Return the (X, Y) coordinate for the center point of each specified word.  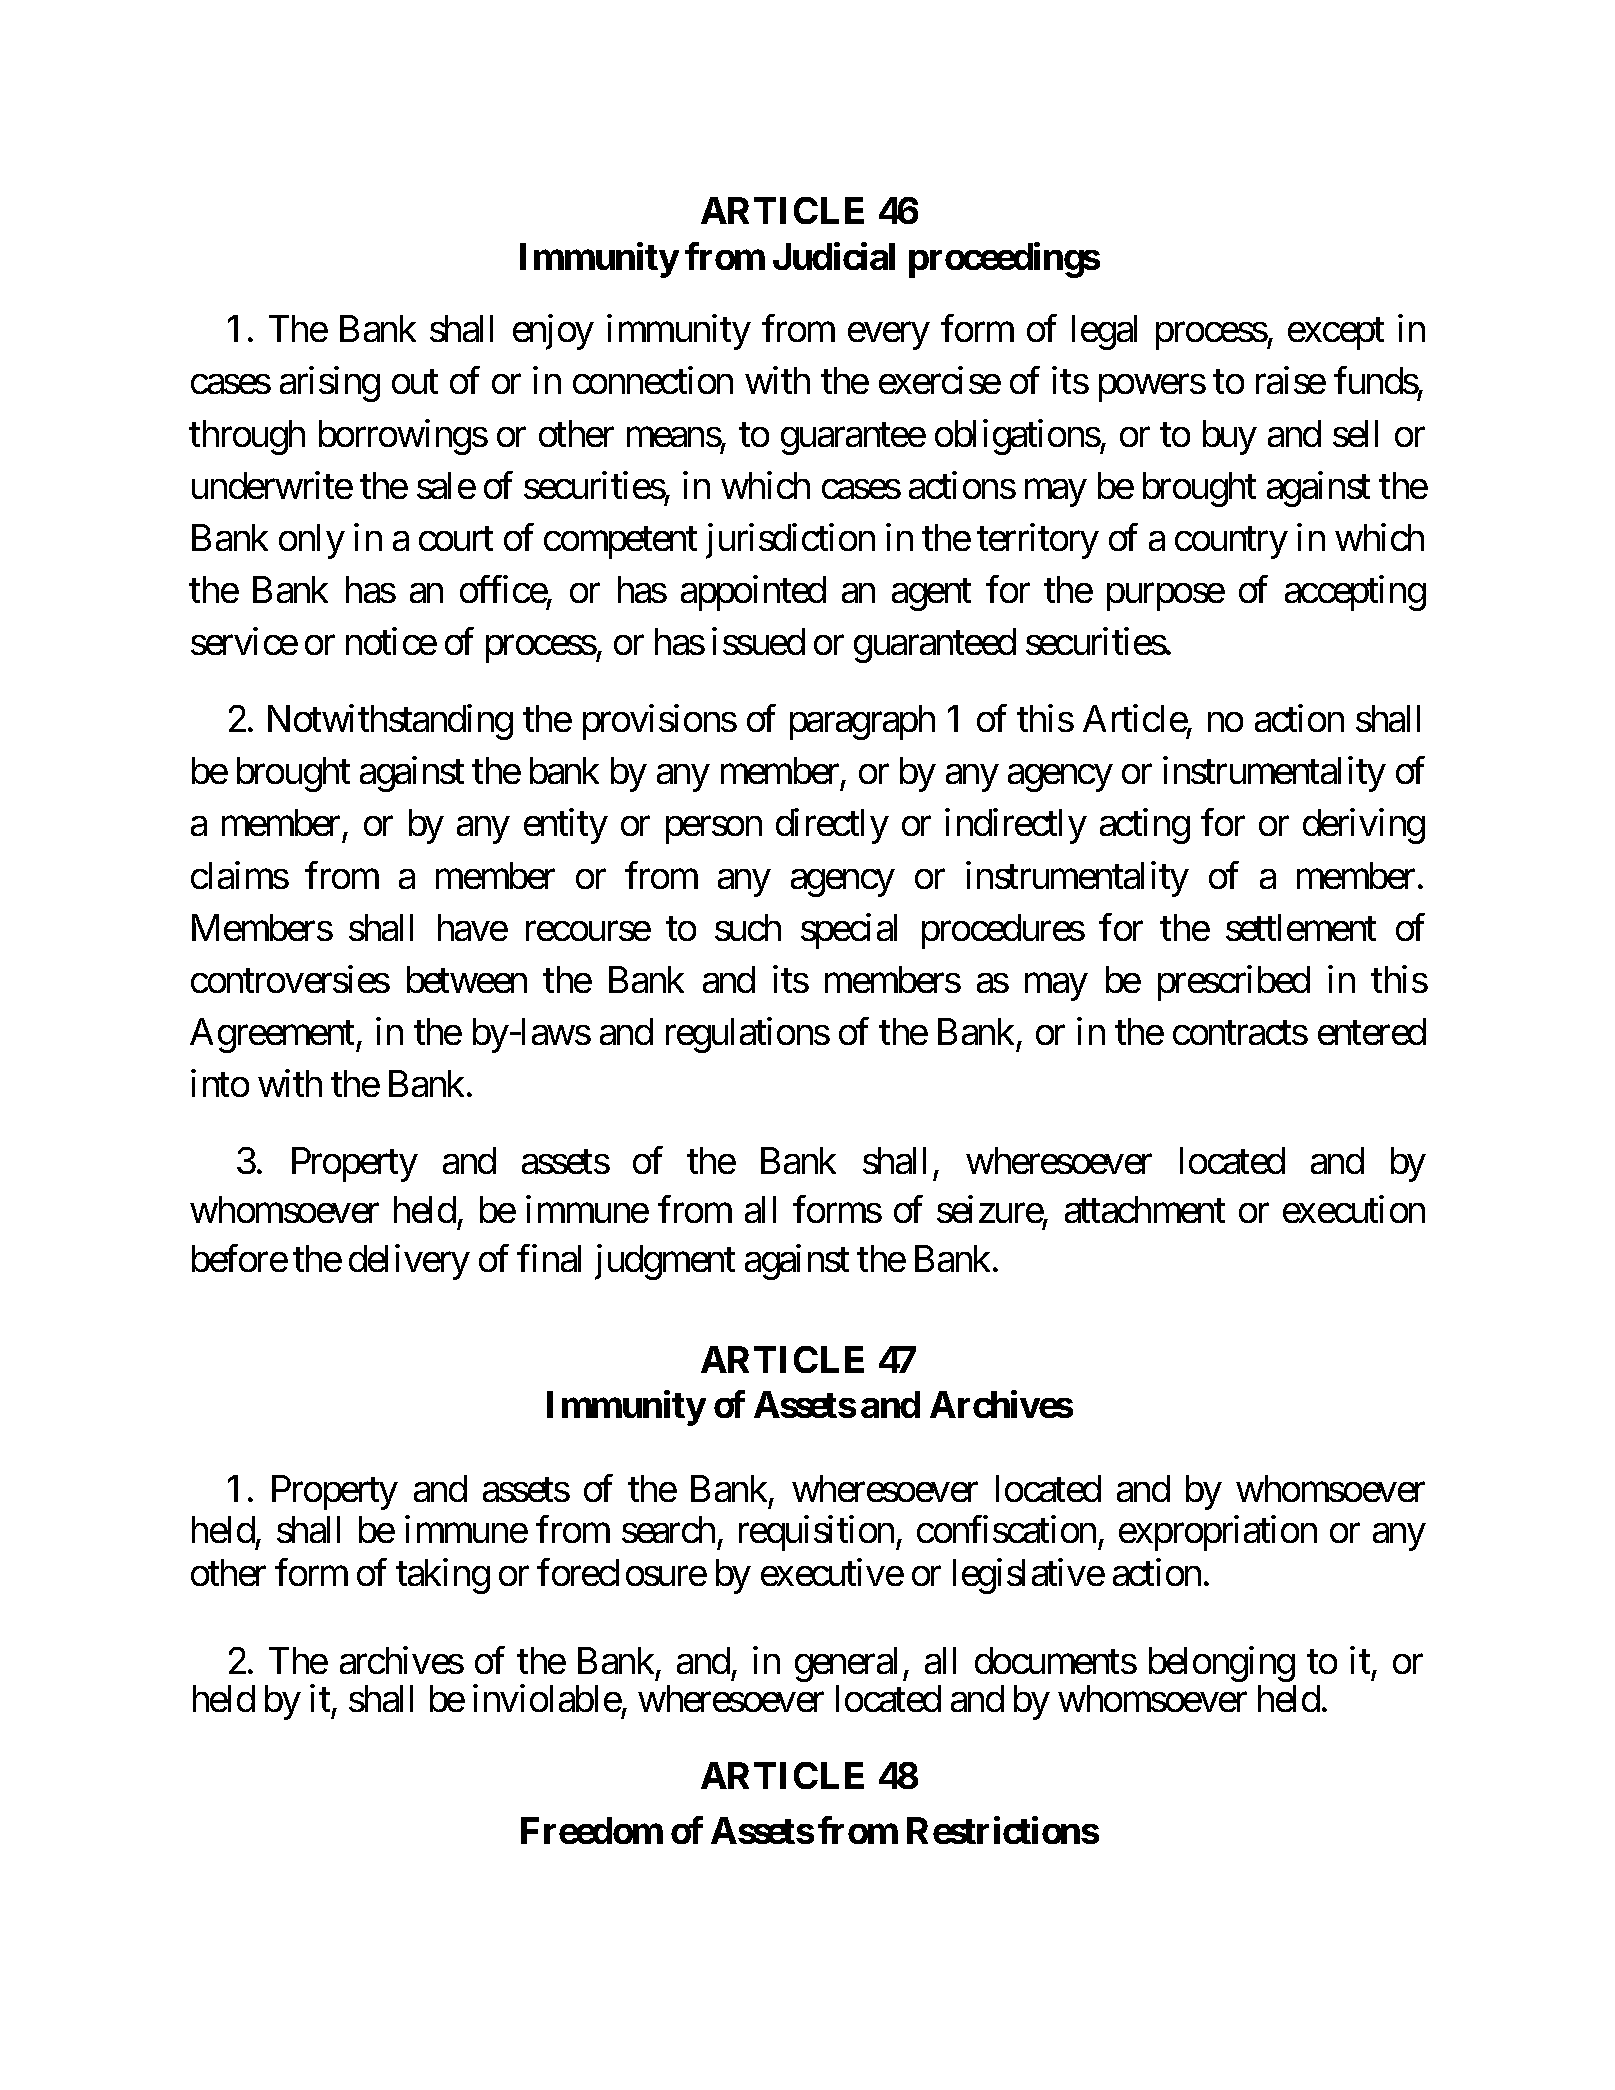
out (415, 382)
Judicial (834, 256)
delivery (409, 1262)
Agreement (273, 1035)
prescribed (1234, 983)
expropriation (1218, 1533)
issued (758, 641)
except (1336, 334)
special (849, 931)
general (846, 1664)
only (312, 541)
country (1231, 543)
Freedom (592, 1830)
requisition (816, 1533)
